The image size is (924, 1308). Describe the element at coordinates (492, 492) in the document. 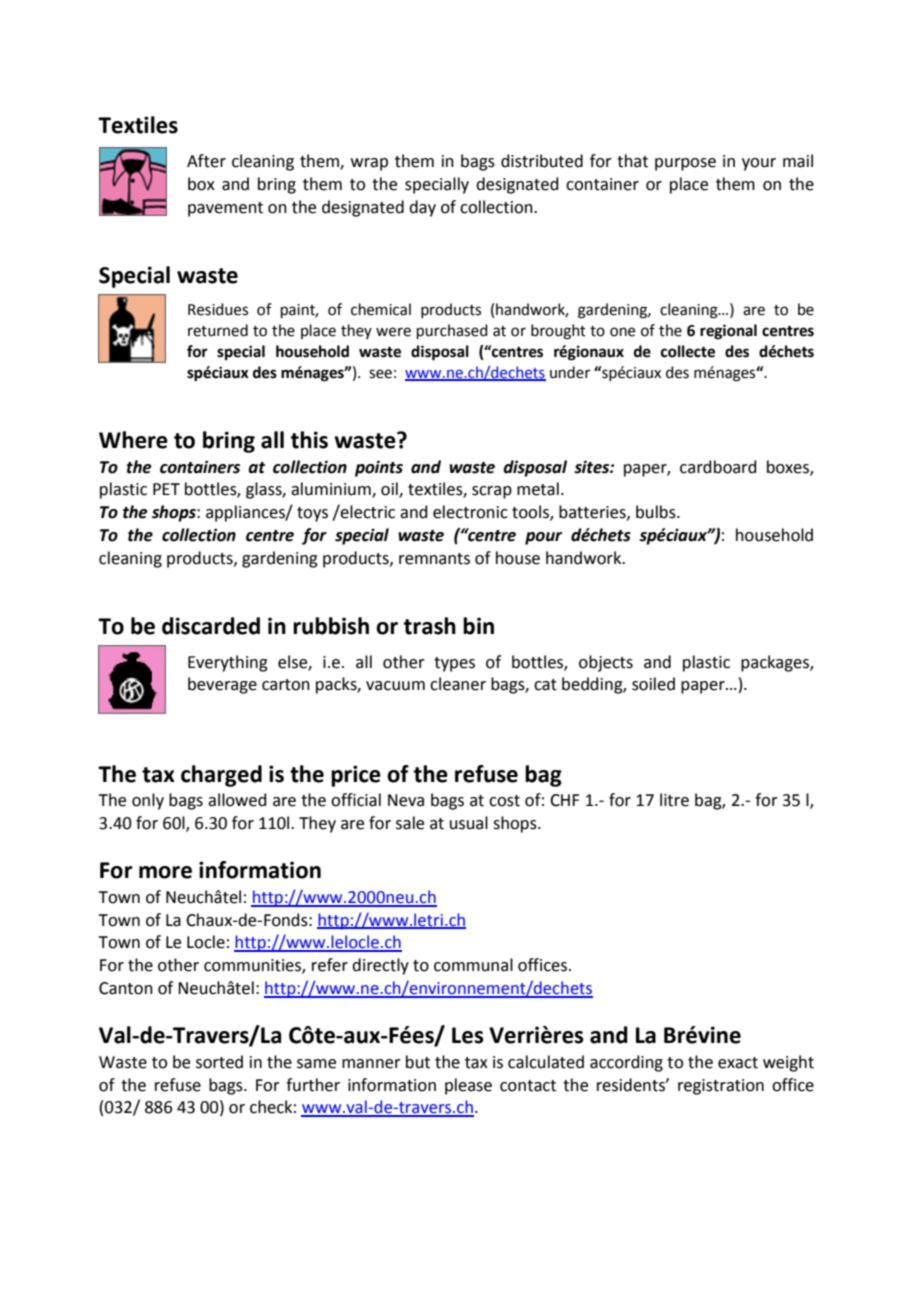

I see `scrap` at that location.
